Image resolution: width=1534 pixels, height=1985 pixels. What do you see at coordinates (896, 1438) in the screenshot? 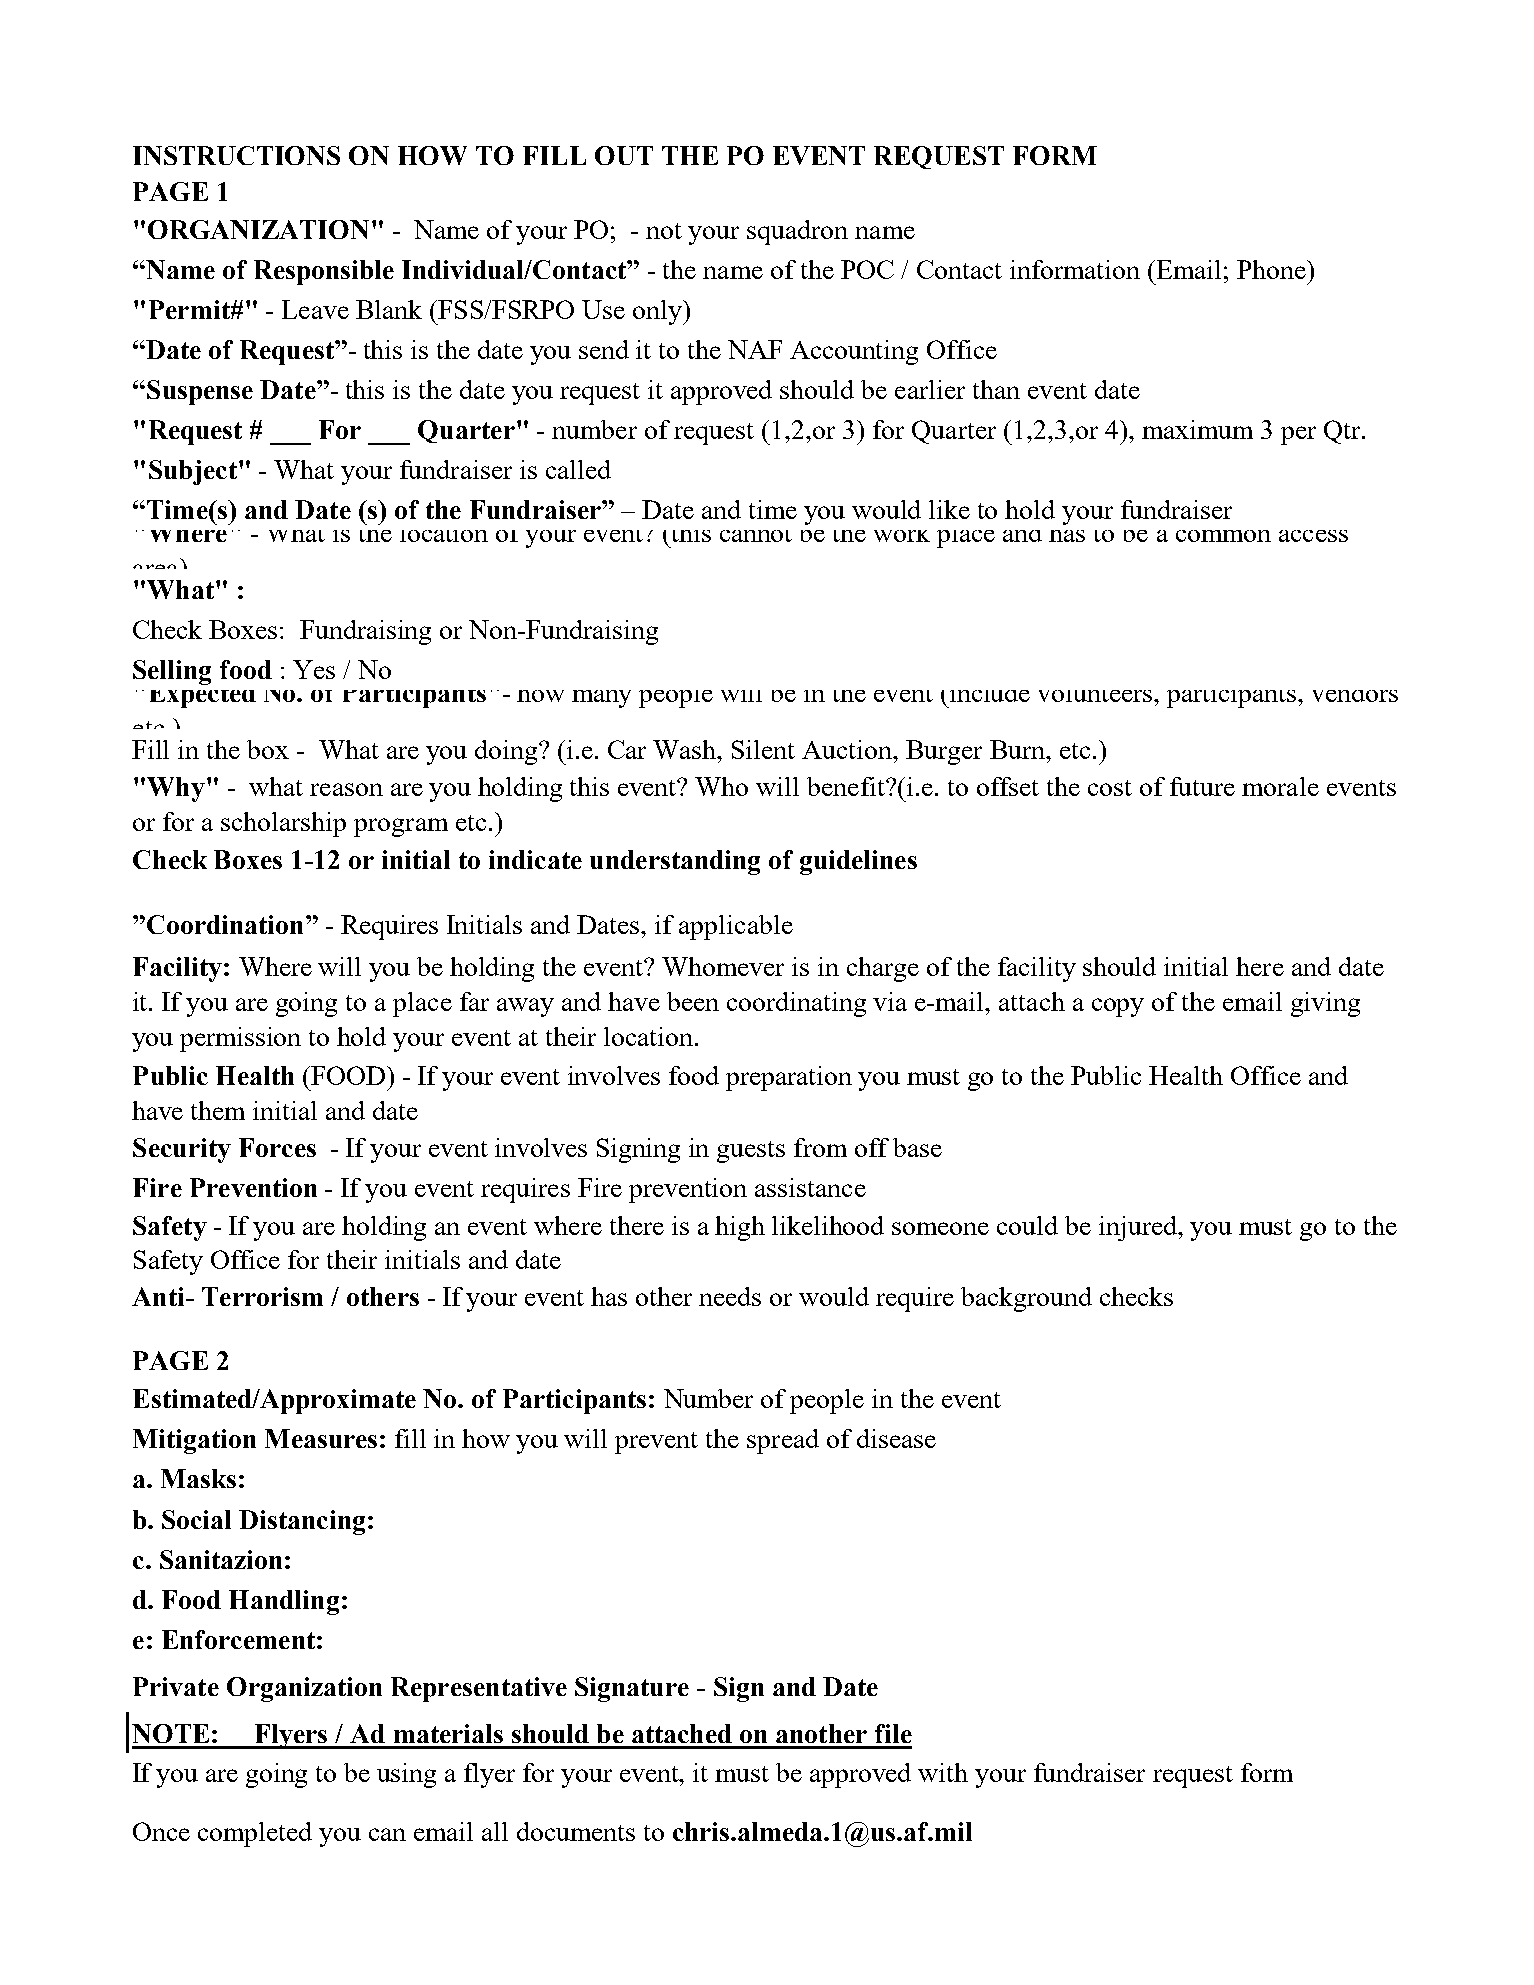
I see `disease` at bounding box center [896, 1438].
